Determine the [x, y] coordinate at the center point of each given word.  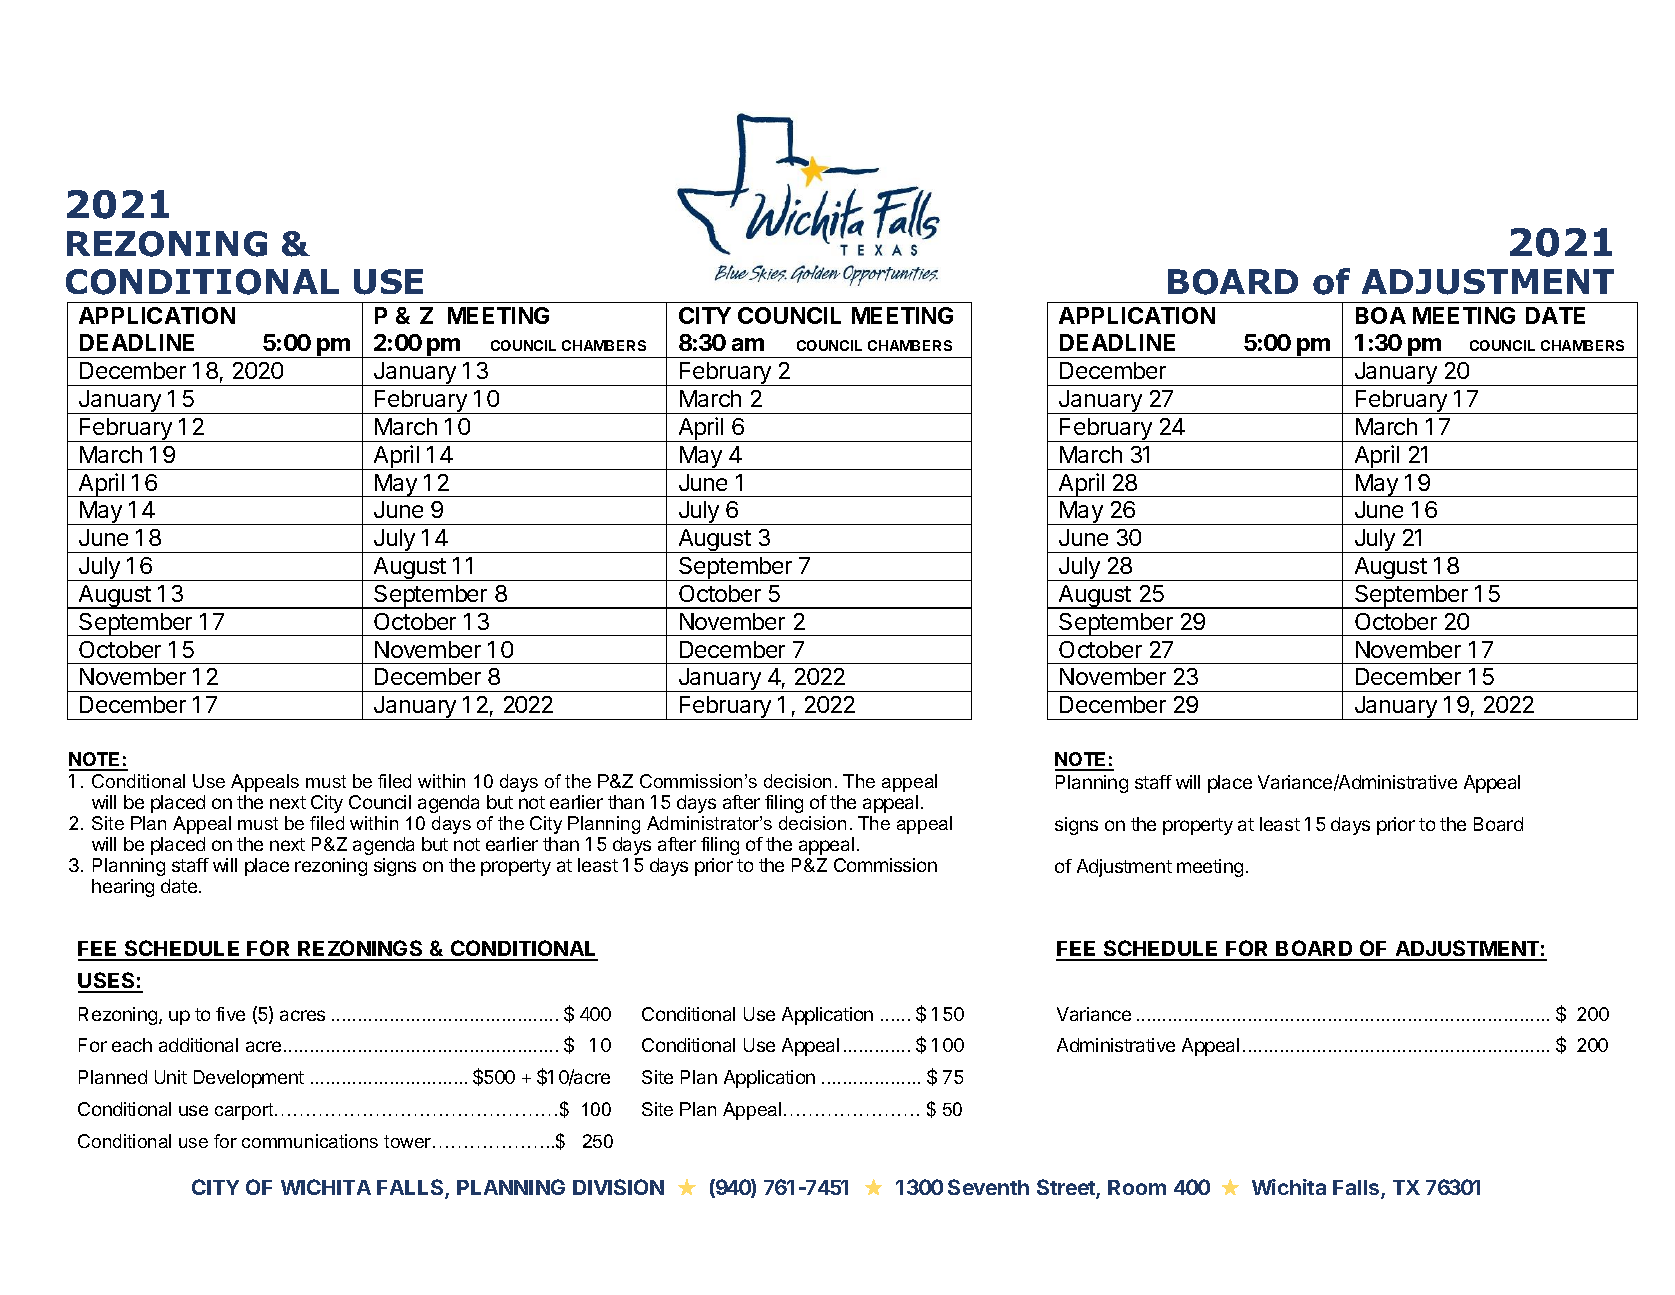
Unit [171, 1077]
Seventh [988, 1187]
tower [409, 1141]
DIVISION [618, 1187]
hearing [123, 888]
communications [310, 1141]
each [132, 1045]
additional [198, 1045]
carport [245, 1111]
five [230, 1014]
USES [107, 982]
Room [1137, 1187]
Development [249, 1079]
